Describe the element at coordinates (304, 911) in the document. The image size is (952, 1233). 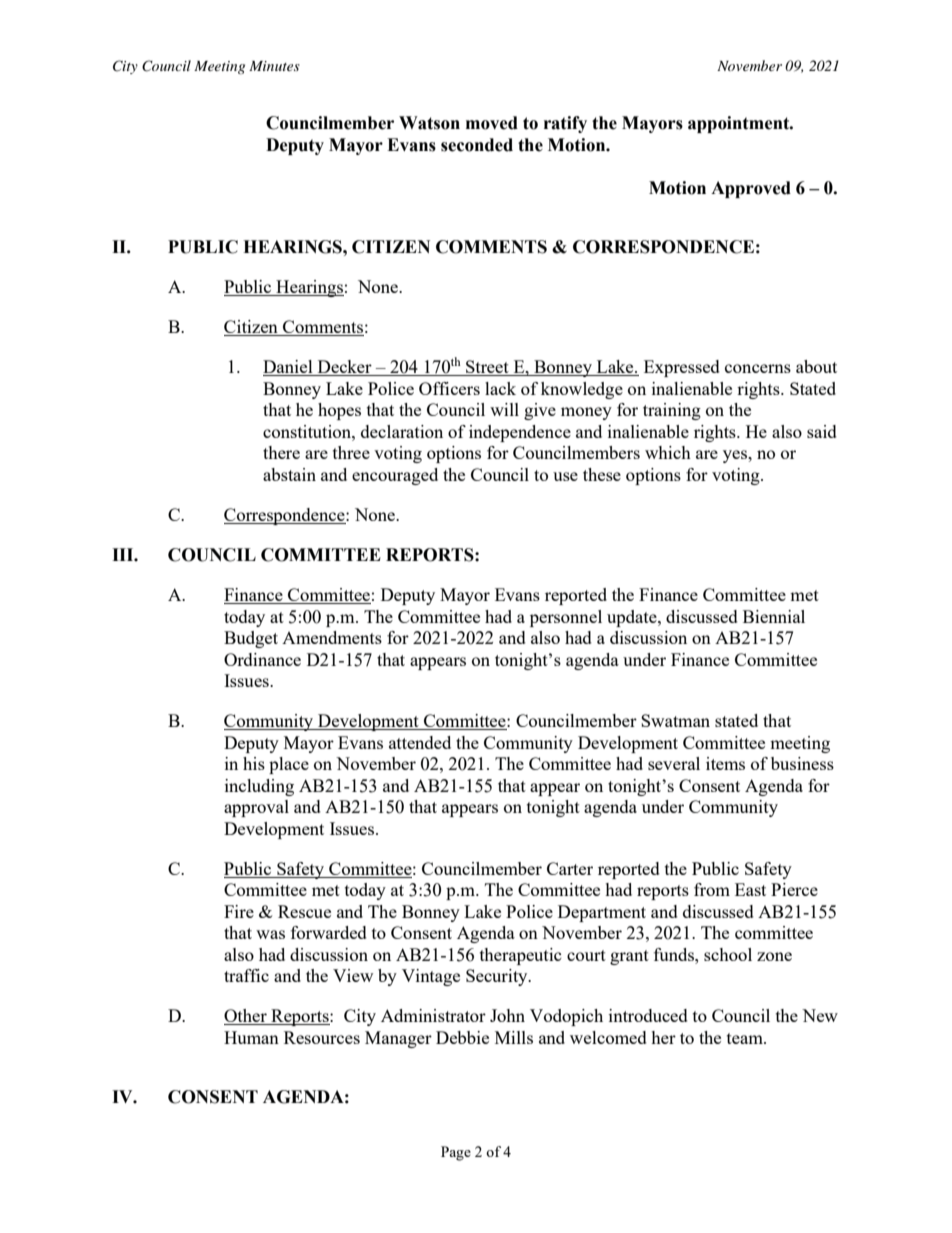
I see `Rescue` at that location.
